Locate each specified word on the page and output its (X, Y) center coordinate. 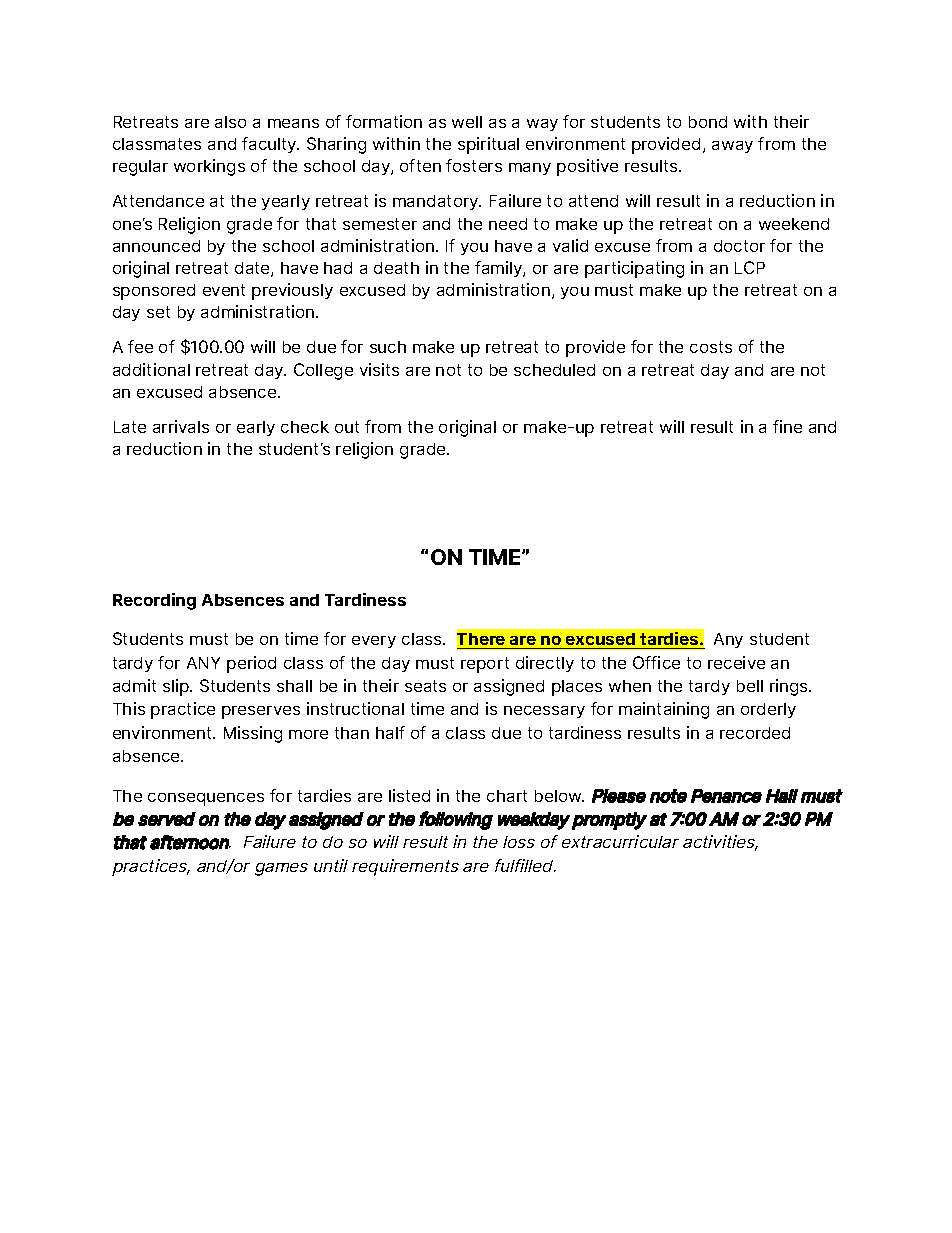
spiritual (488, 145)
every (374, 642)
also (230, 122)
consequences (206, 799)
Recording (154, 601)
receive (736, 662)
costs (711, 347)
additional (151, 369)
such (388, 347)
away (732, 147)
